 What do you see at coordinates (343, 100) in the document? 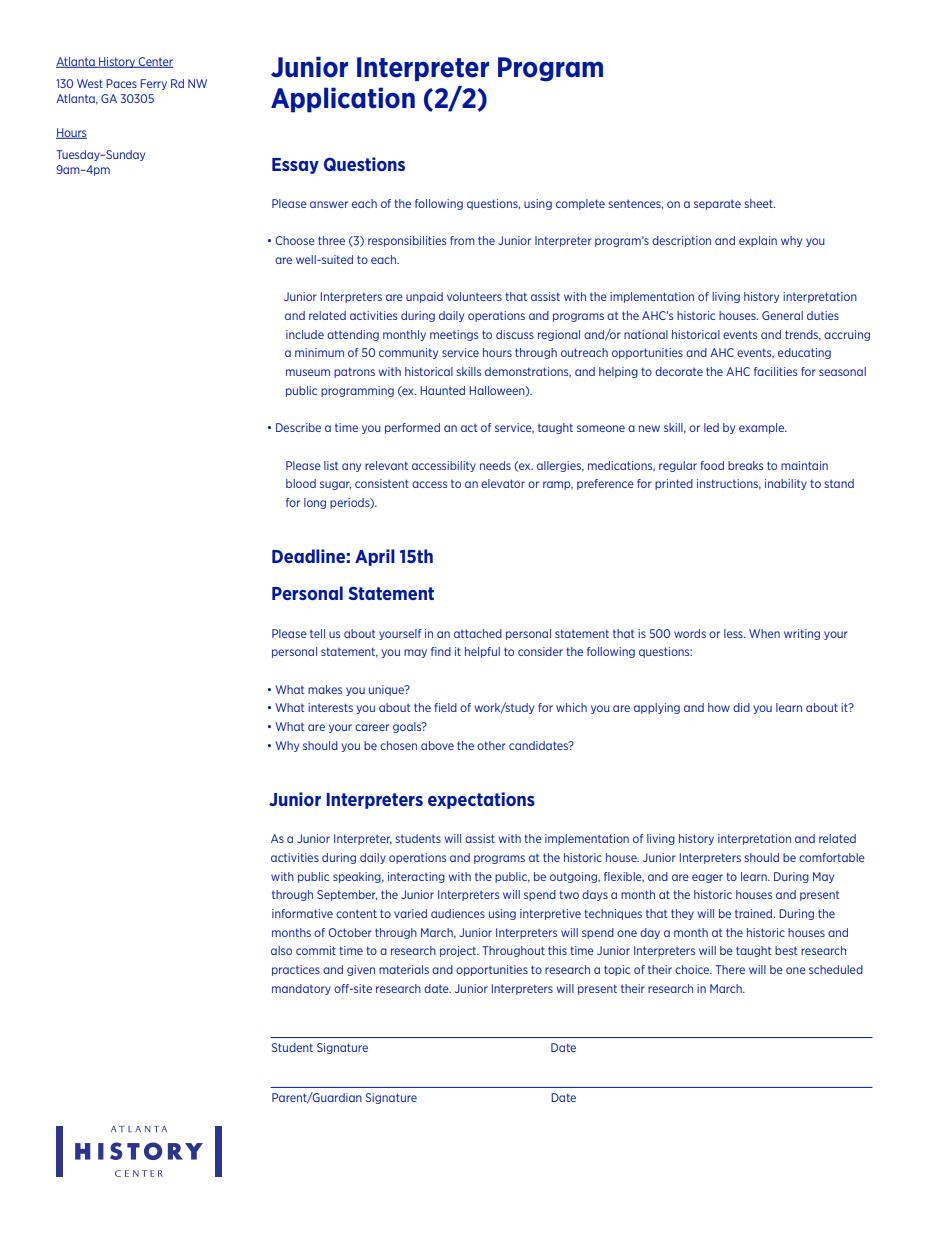
I see `Application` at bounding box center [343, 100].
